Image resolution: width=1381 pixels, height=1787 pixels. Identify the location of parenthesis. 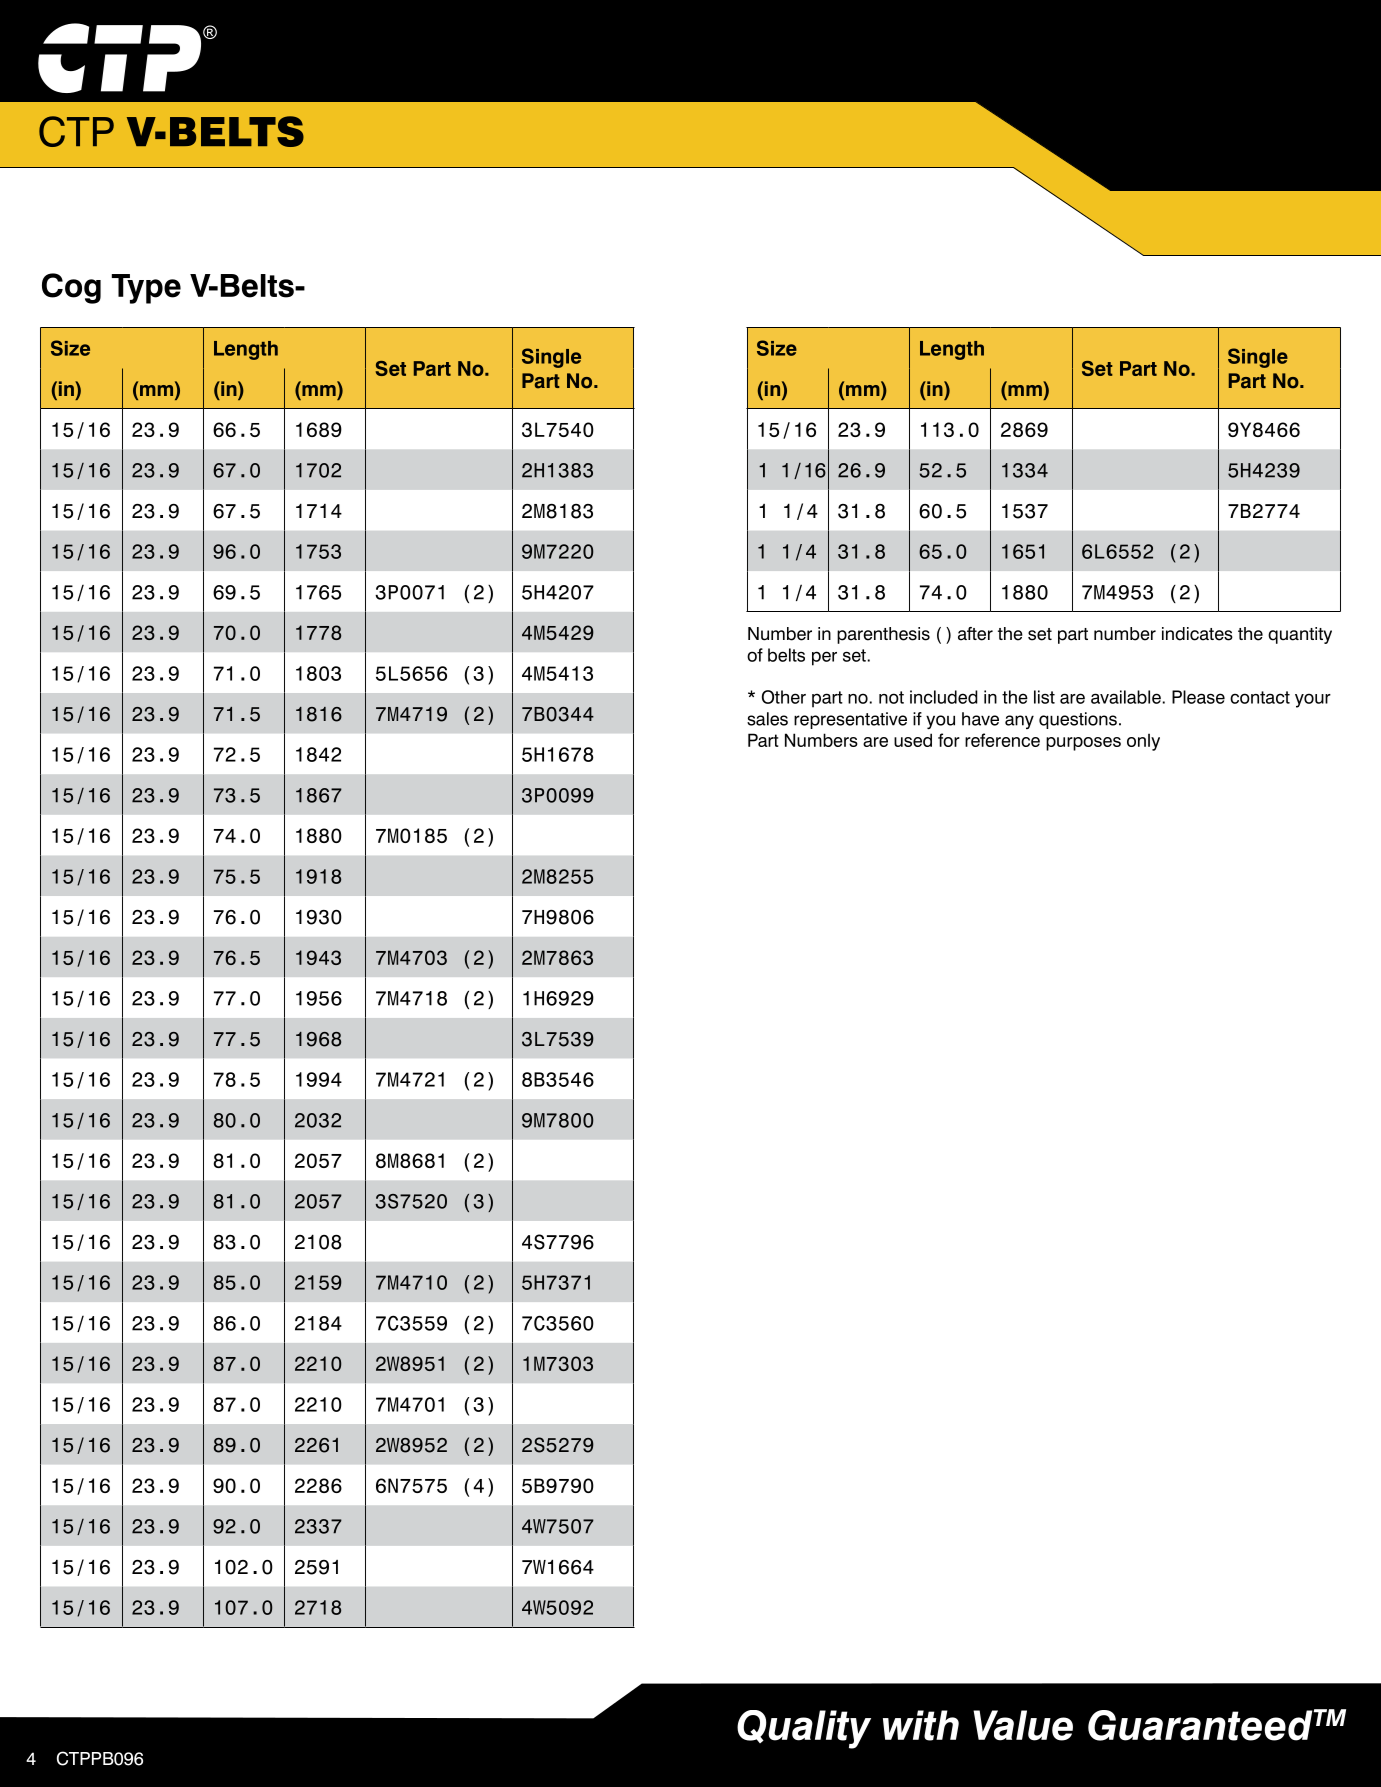
(883, 635).
